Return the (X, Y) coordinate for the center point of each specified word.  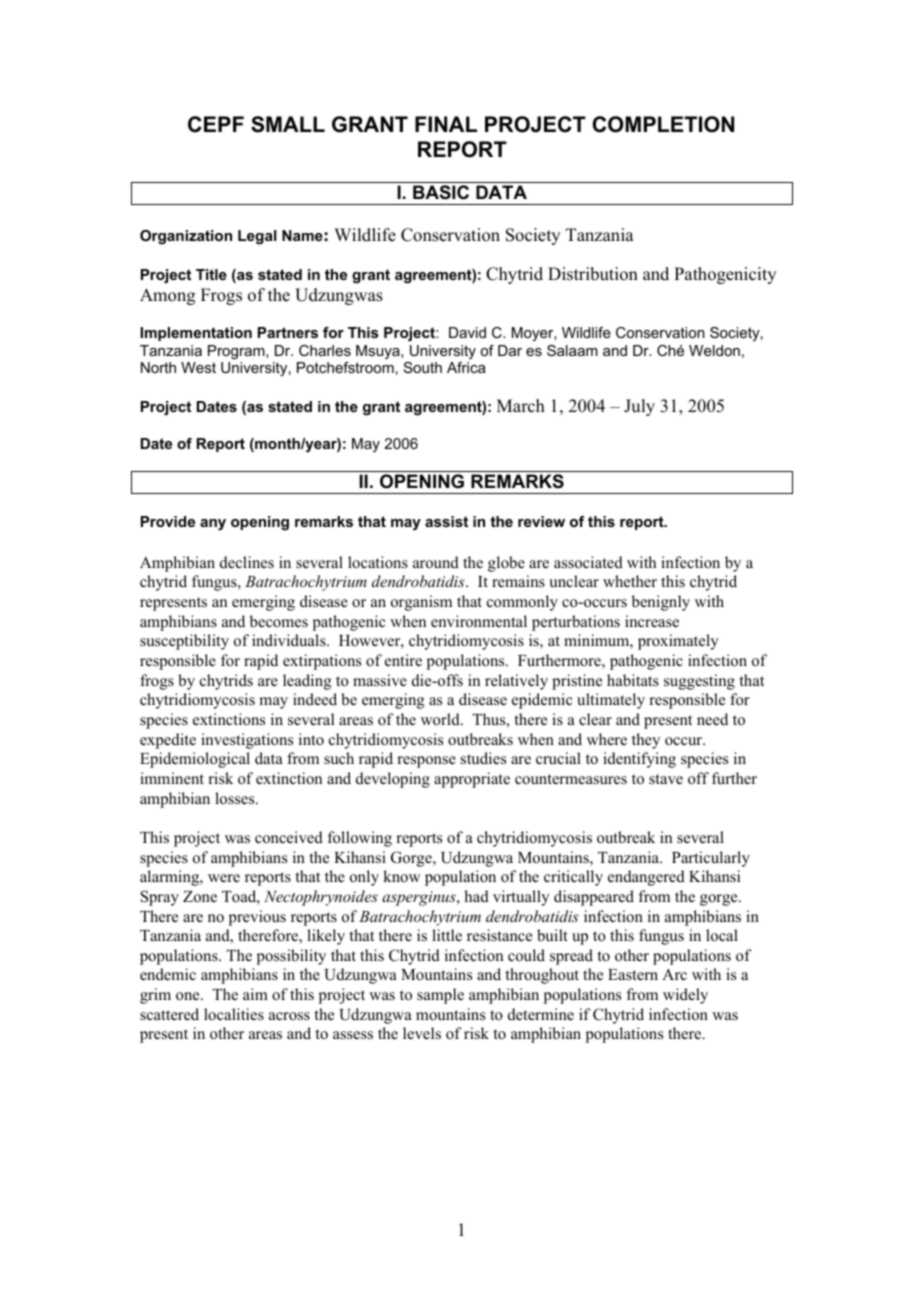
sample (440, 996)
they (646, 741)
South (423, 367)
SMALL (288, 124)
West (198, 367)
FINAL (446, 124)
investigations (247, 741)
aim (255, 994)
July (639, 407)
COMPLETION (663, 124)
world (441, 719)
